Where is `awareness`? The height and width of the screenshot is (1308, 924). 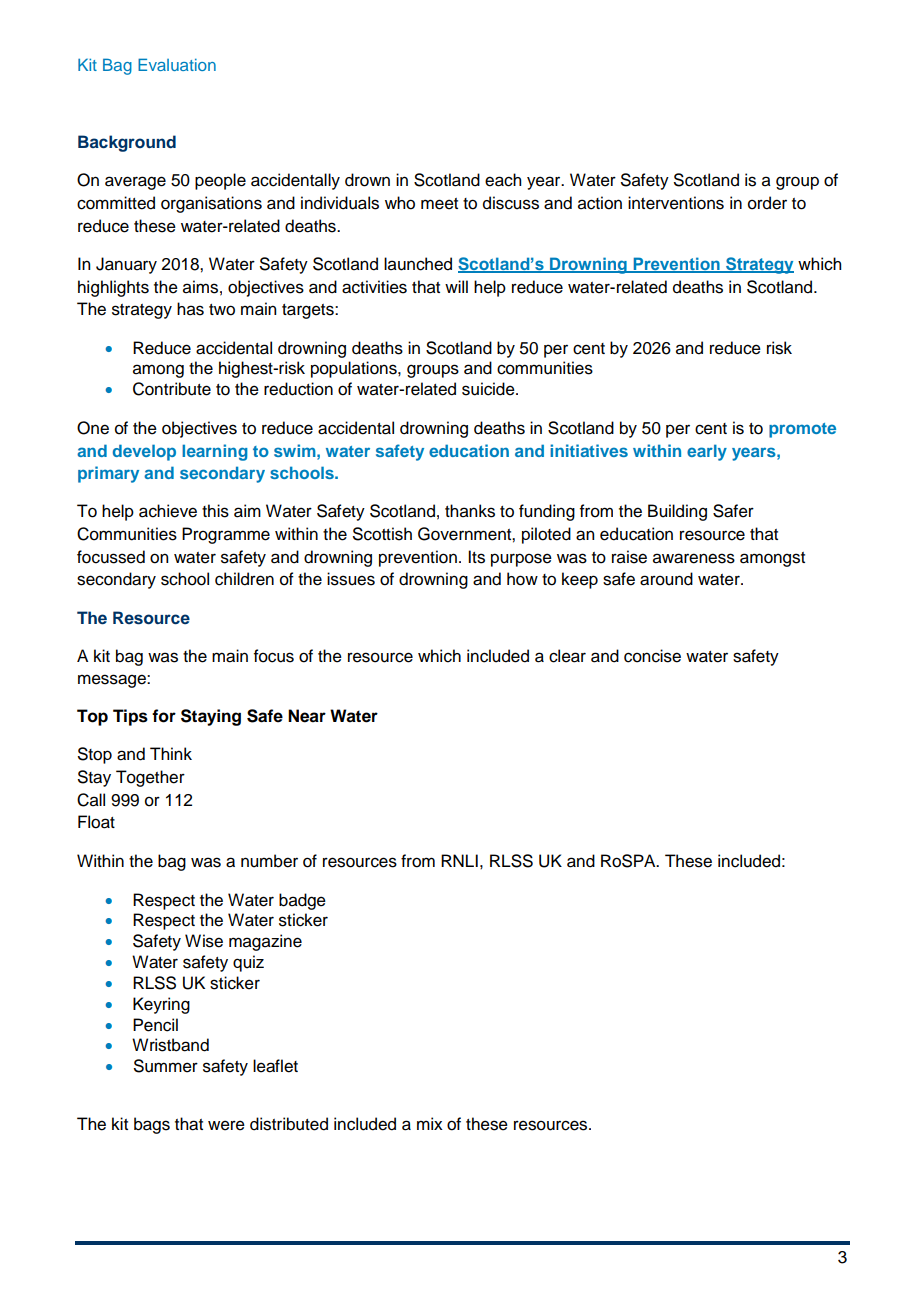 awareness is located at coordinates (694, 558).
